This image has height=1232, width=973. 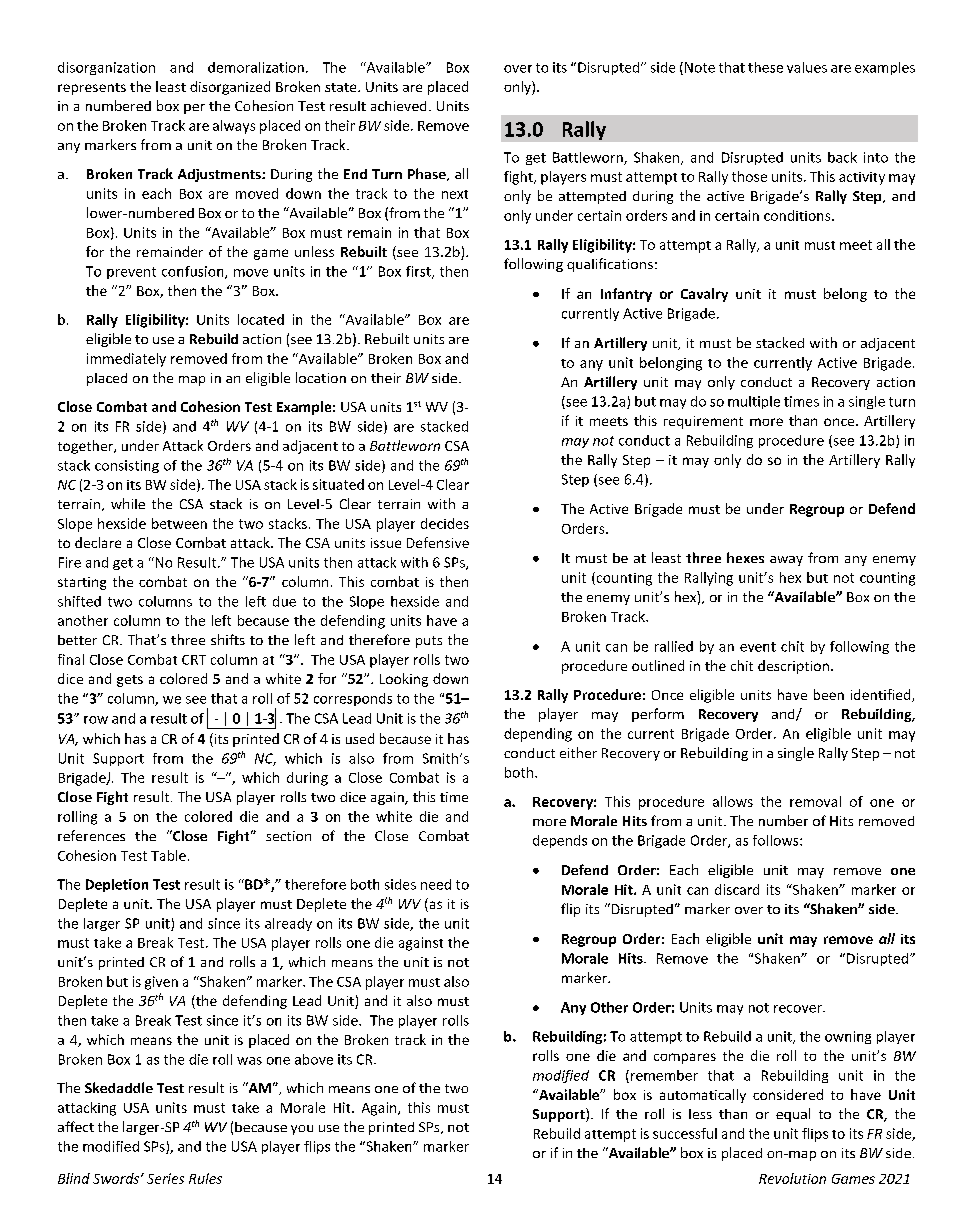 I want to click on achieved, so click(x=398, y=106).
